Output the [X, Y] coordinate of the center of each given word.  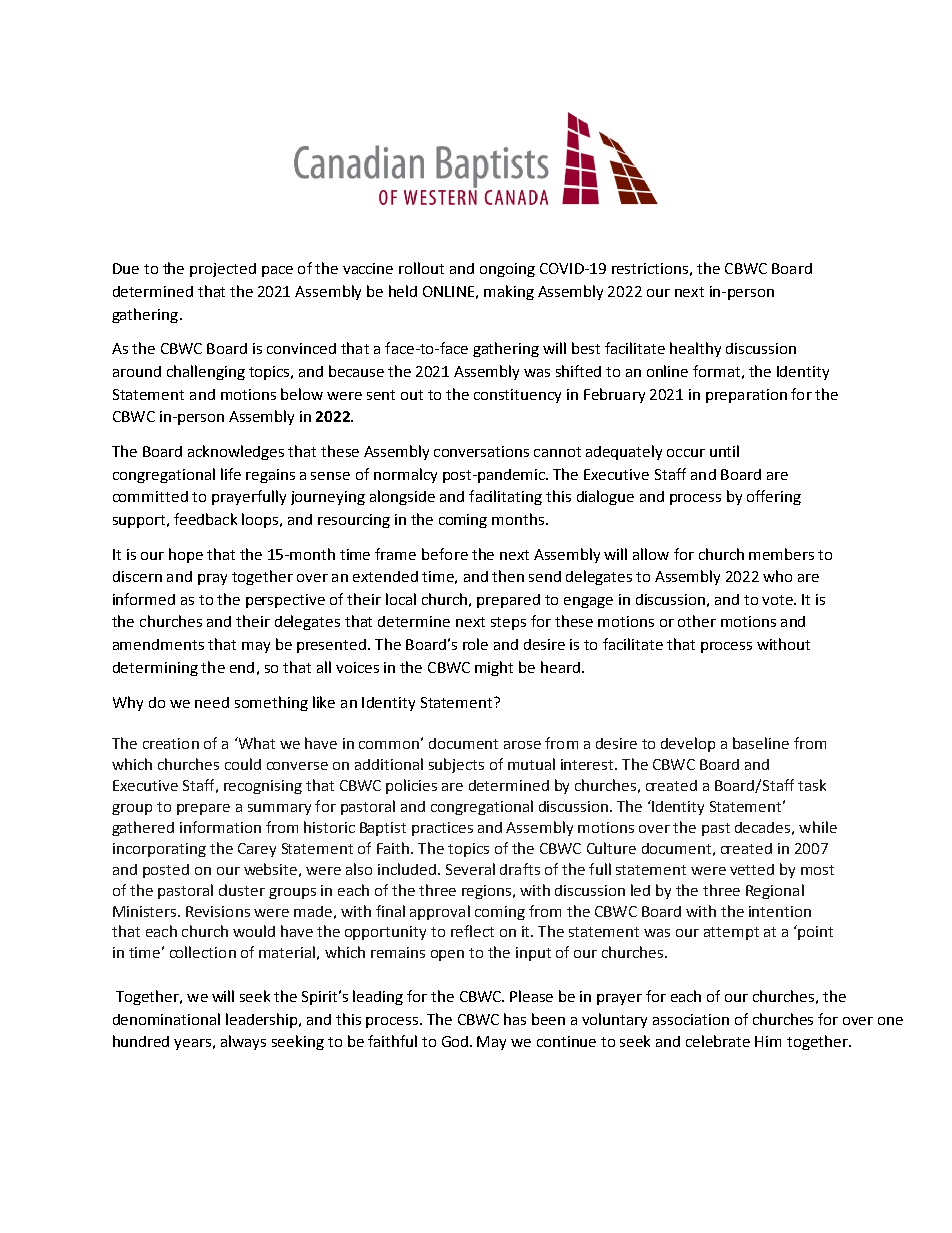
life [231, 474]
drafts [520, 869]
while [818, 827]
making [509, 292]
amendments [158, 644]
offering [774, 497]
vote [778, 600]
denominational [166, 1019]
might [494, 668]
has [515, 1019]
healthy [695, 349]
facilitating [505, 497]
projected [223, 270]
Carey [257, 850]
